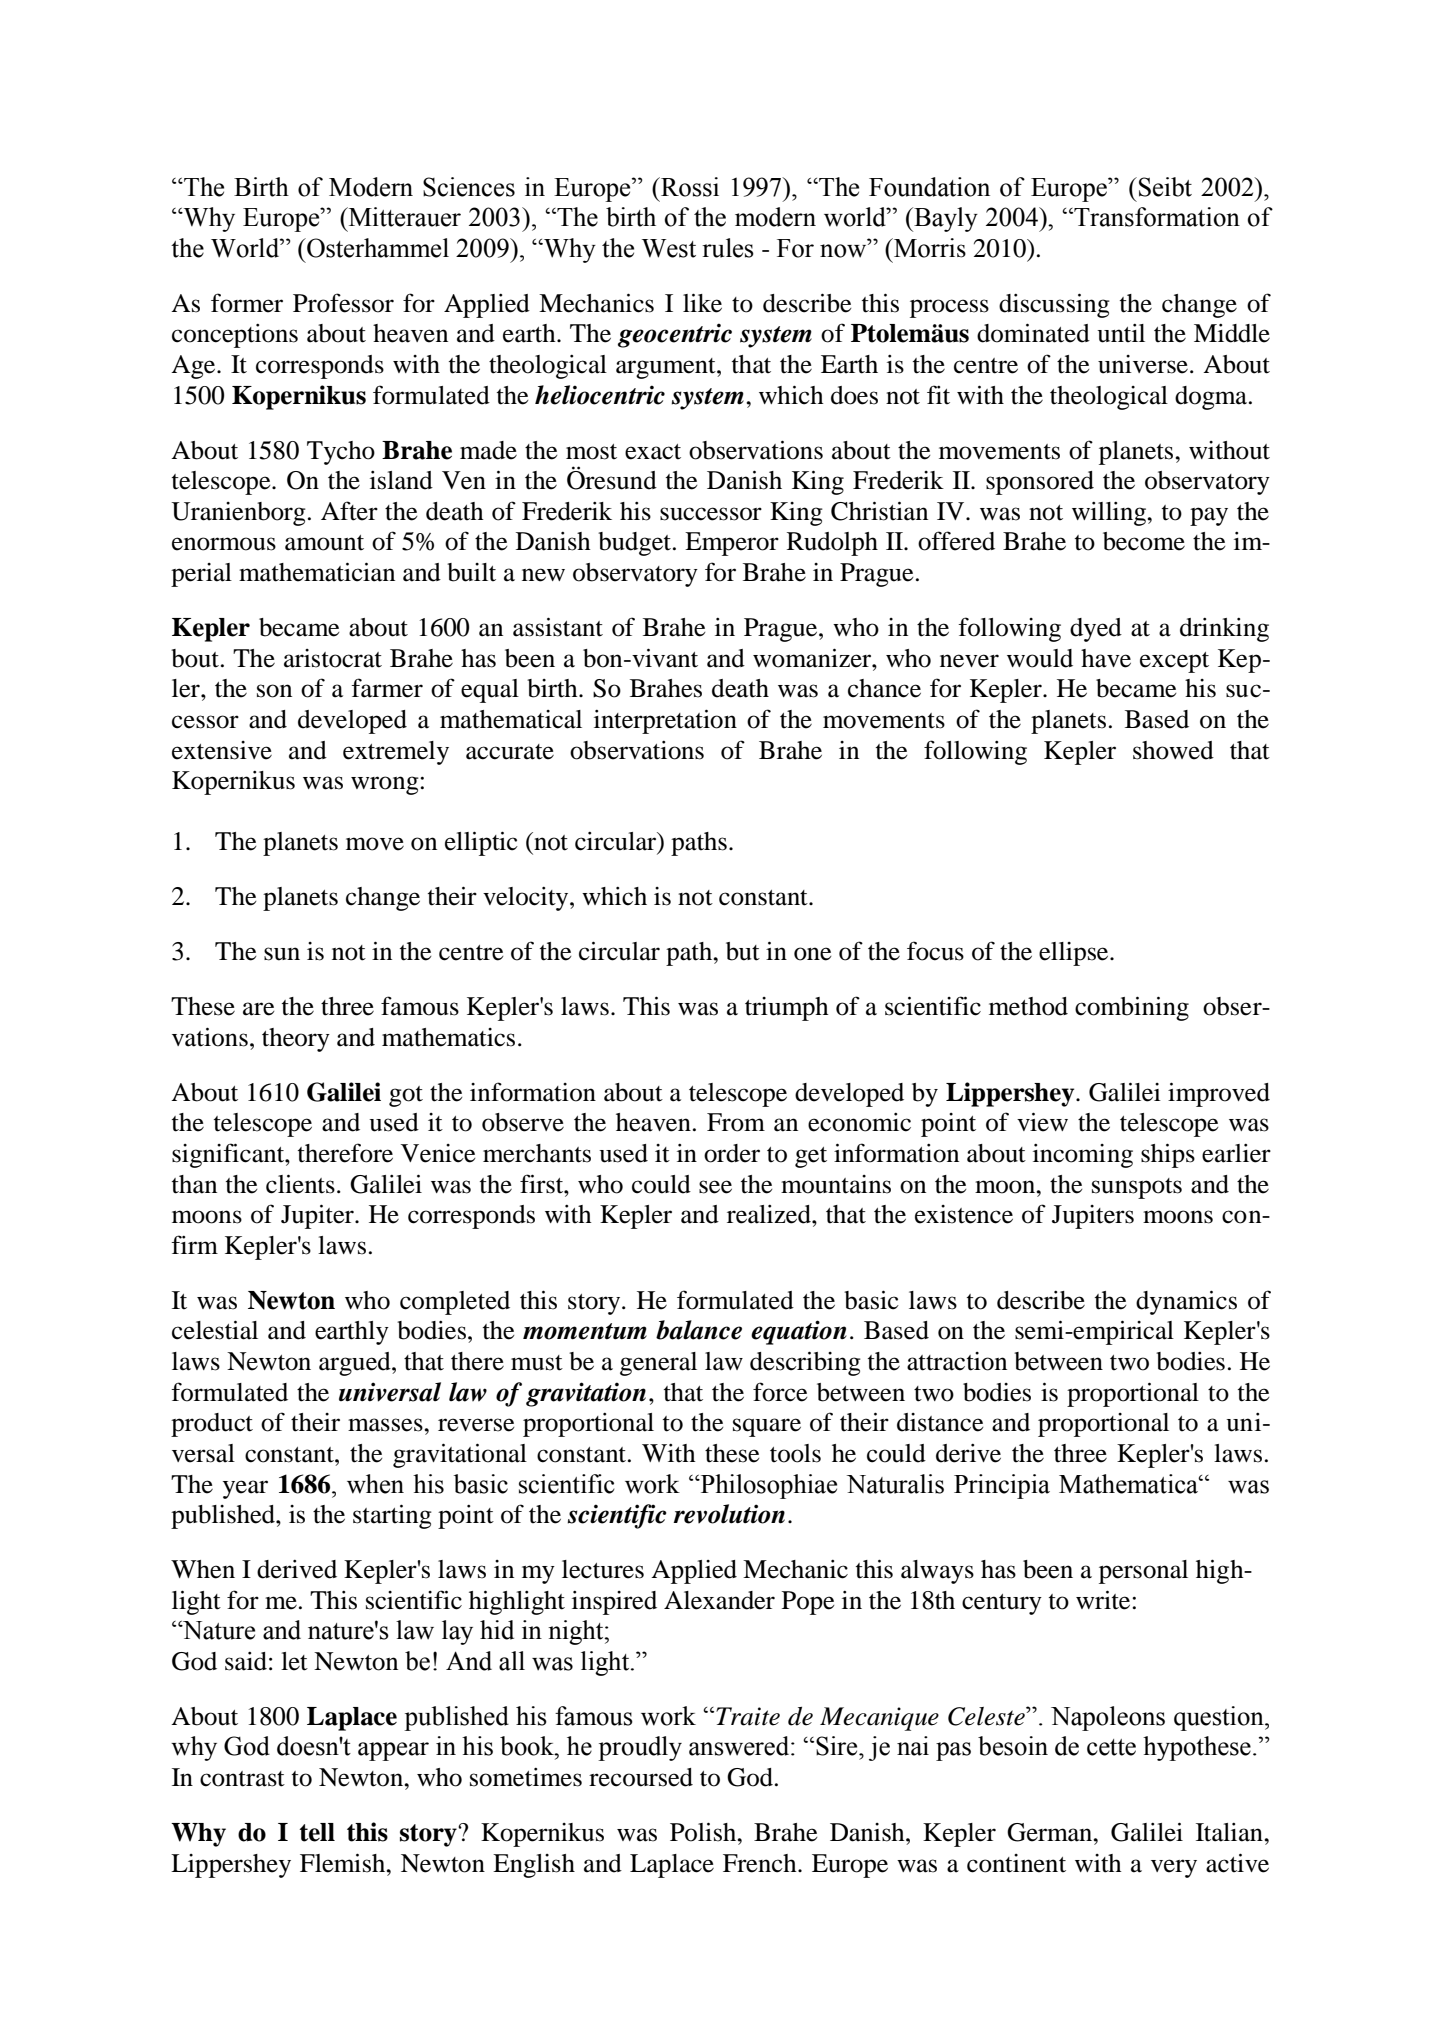  I want to click on balance, so click(699, 1330).
